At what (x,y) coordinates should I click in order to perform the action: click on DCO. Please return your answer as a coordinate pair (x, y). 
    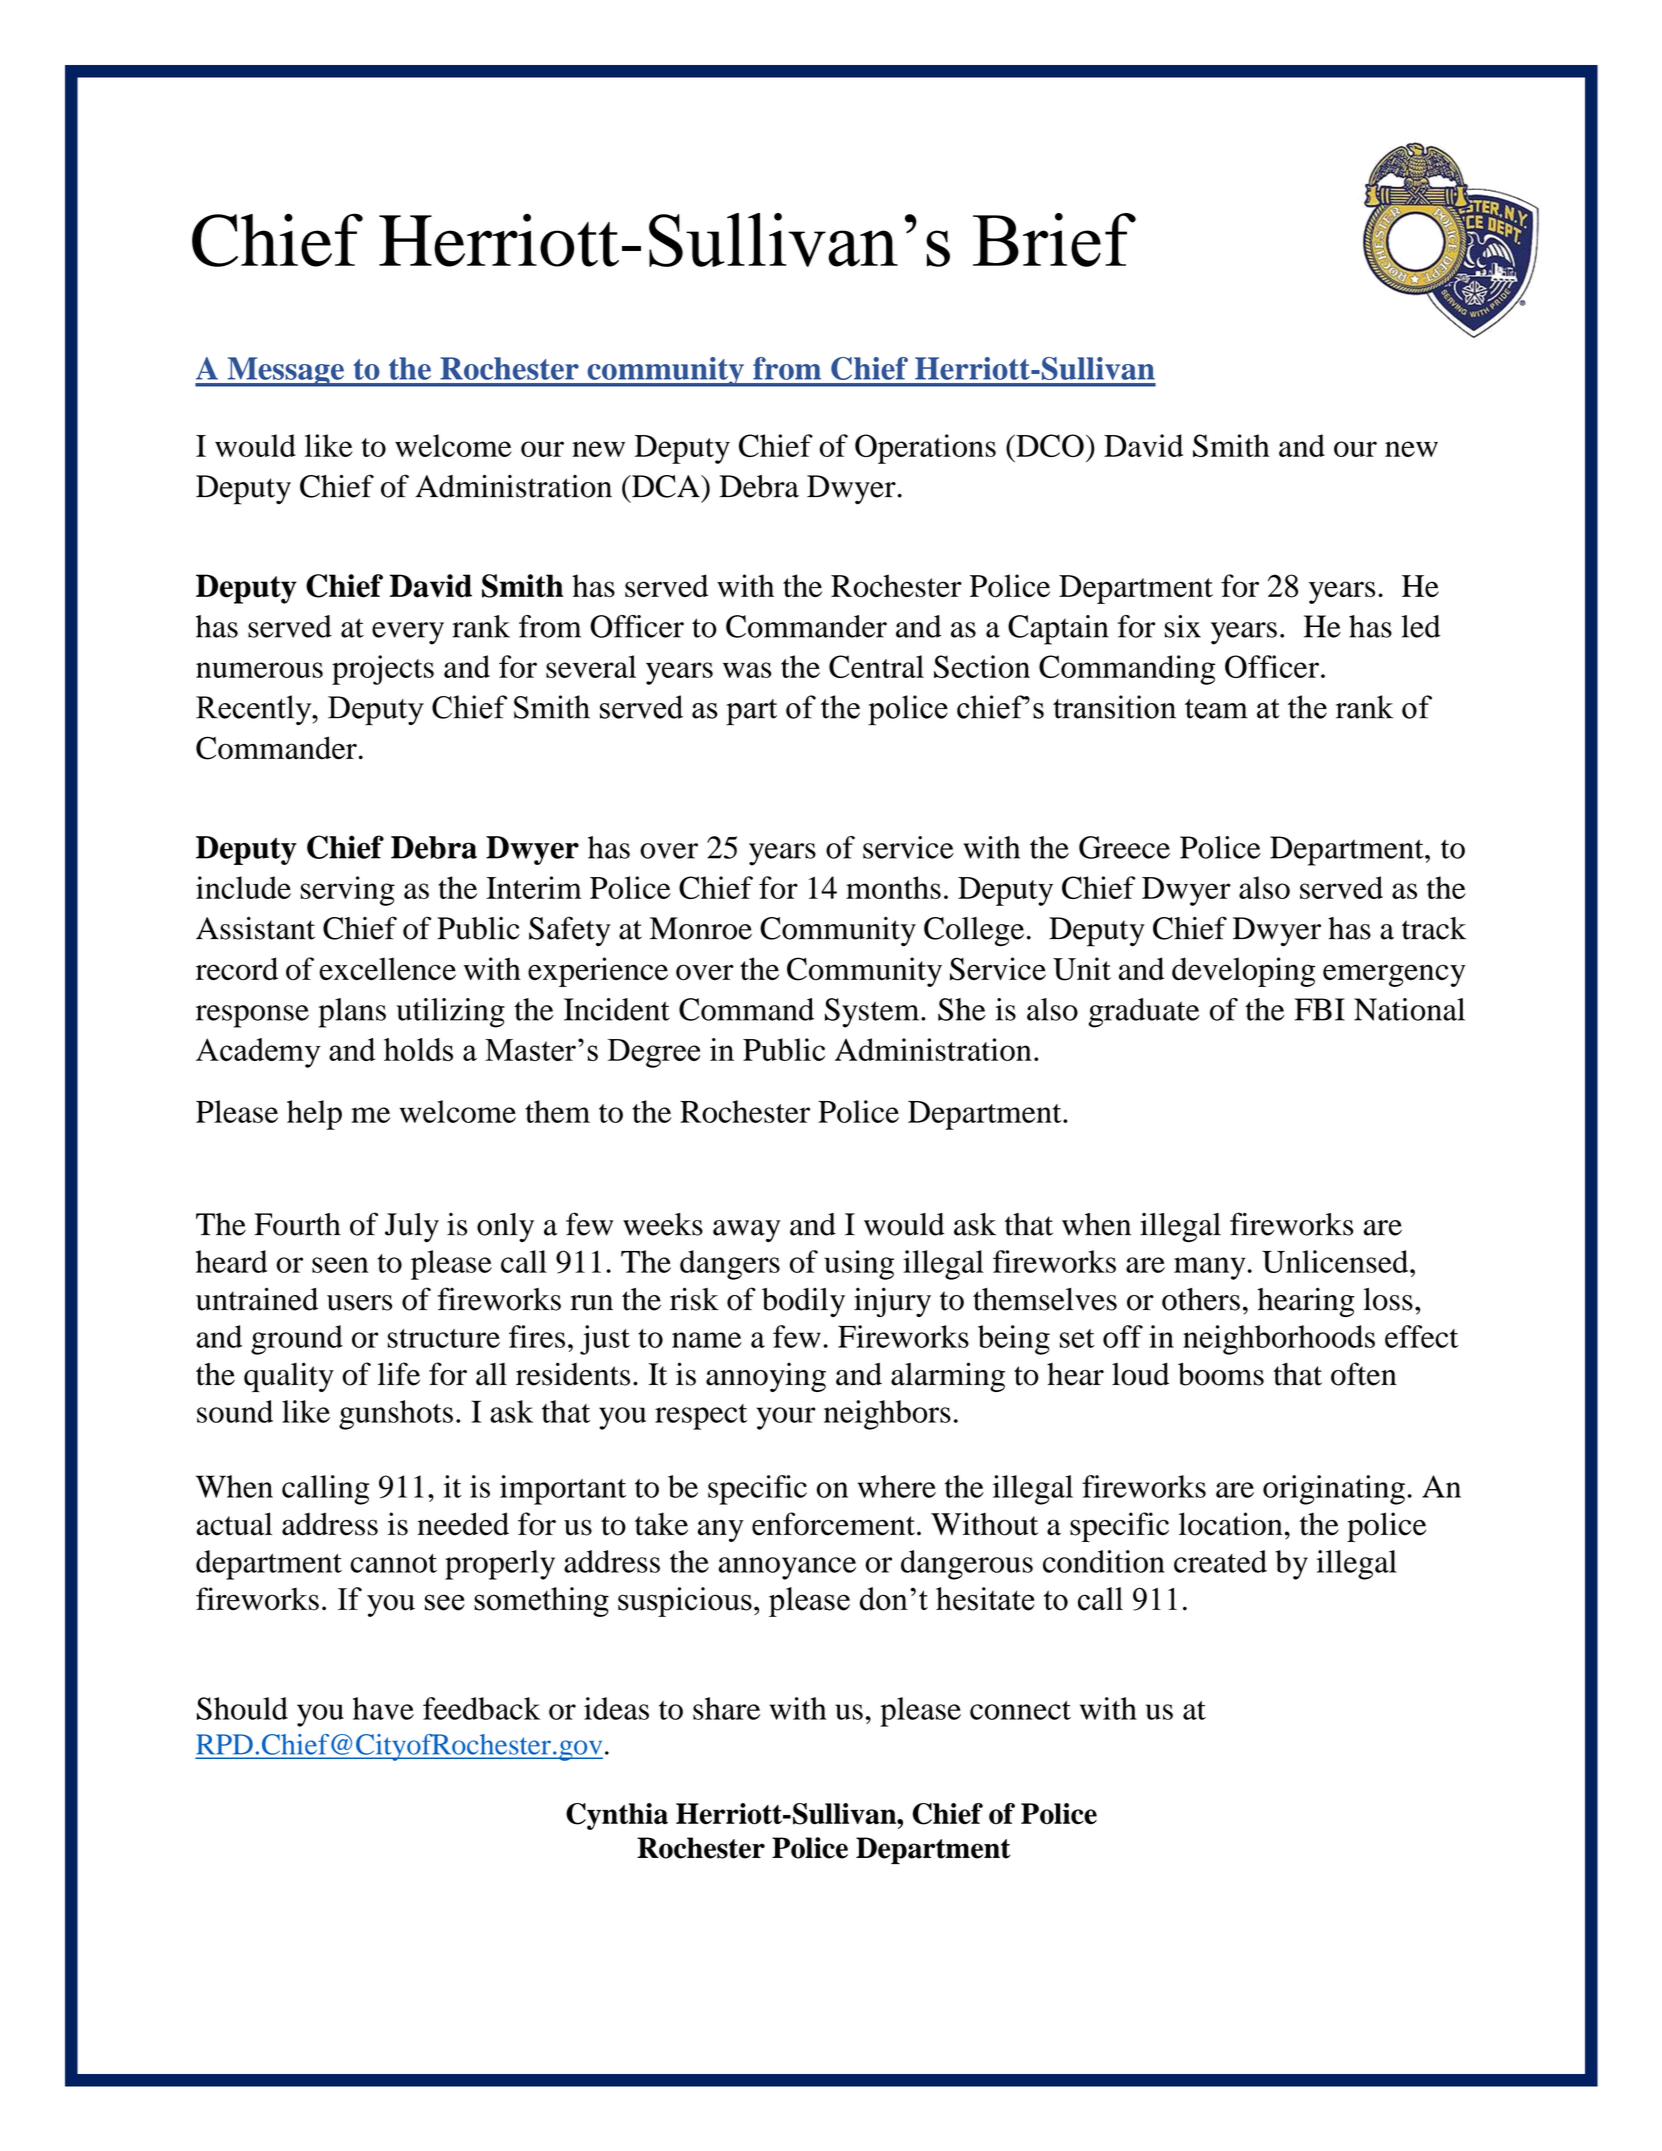
    Looking at the image, I should click on (1049, 445).
